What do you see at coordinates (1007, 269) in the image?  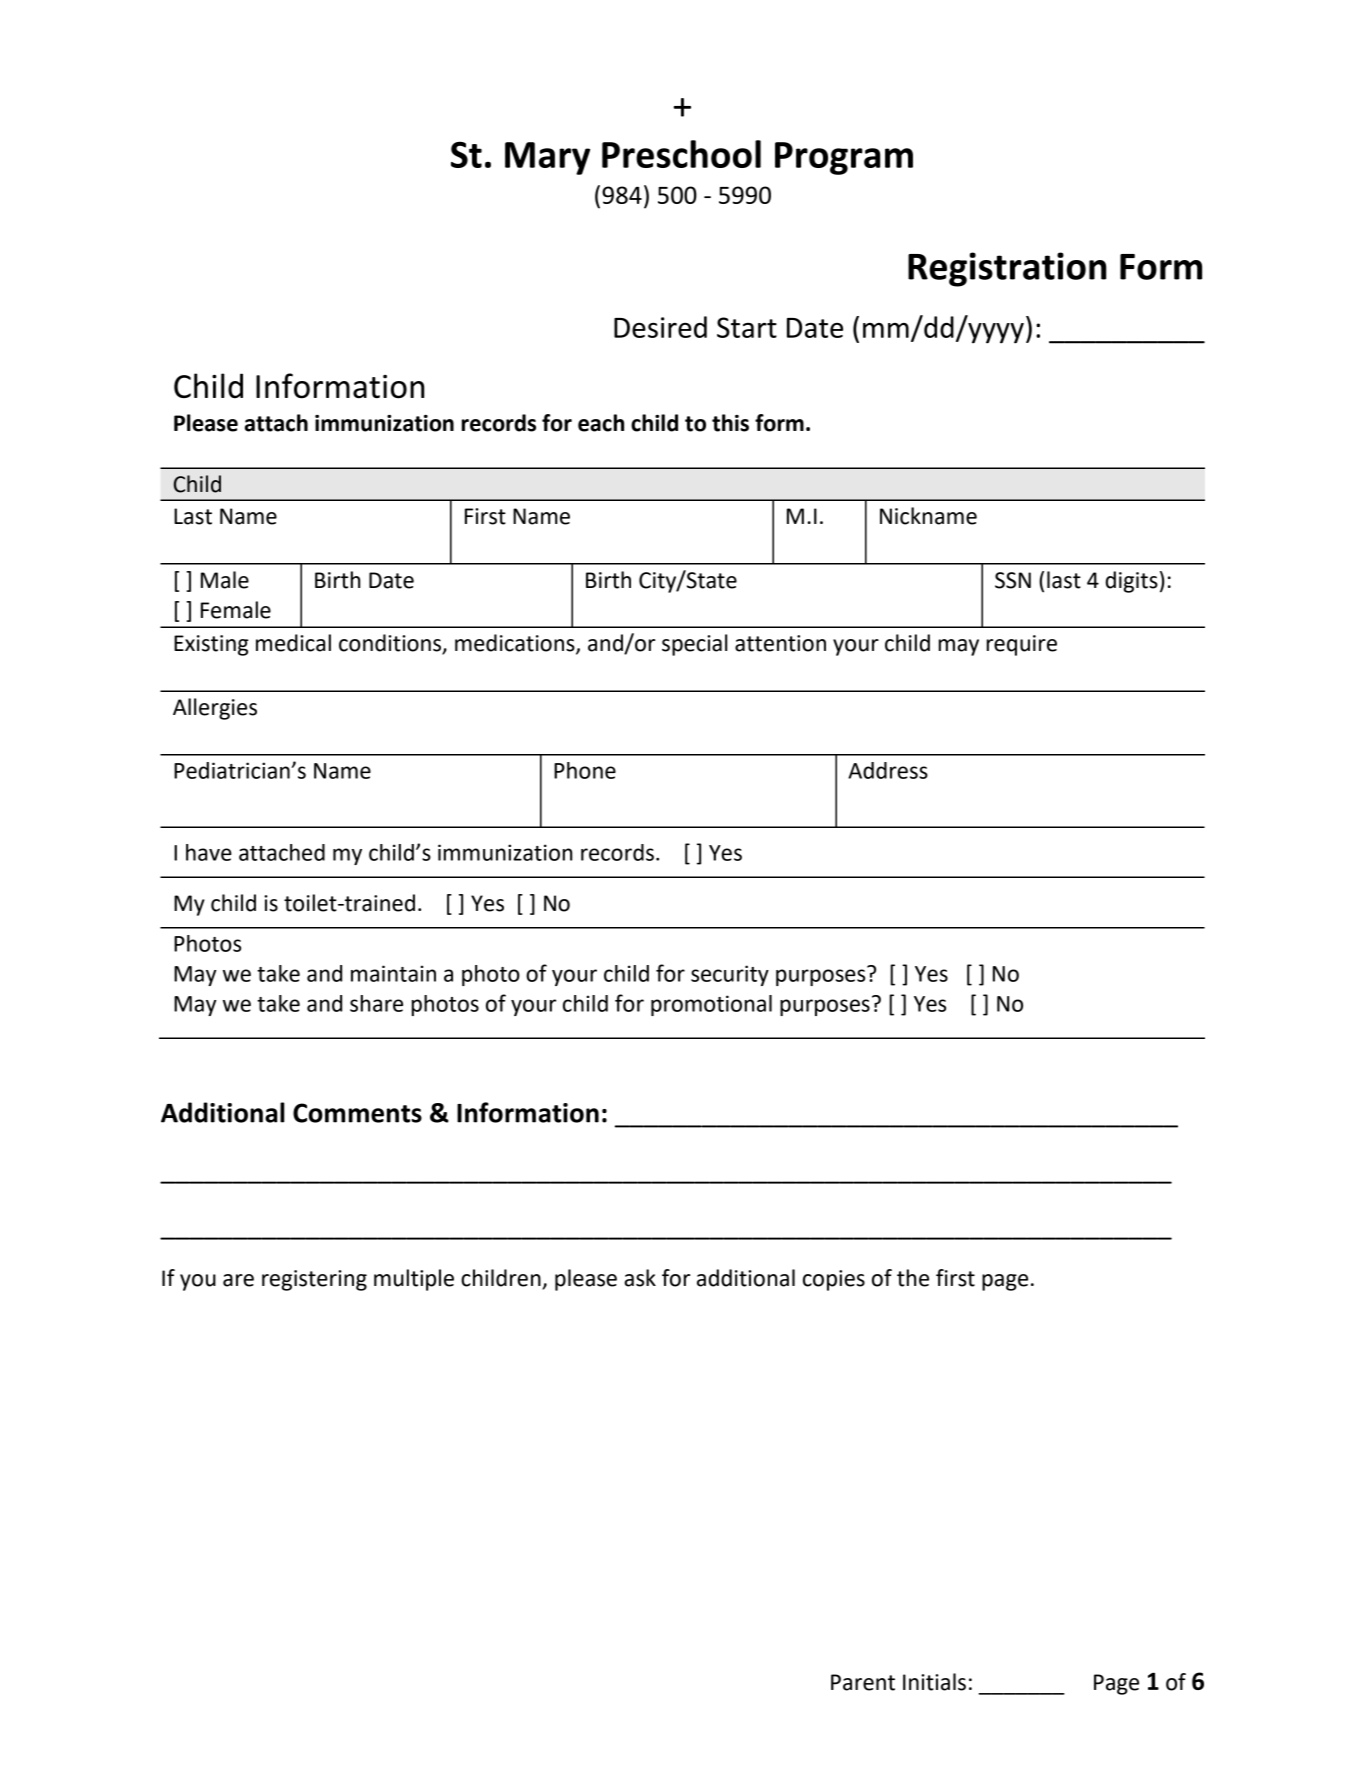 I see `Registration` at bounding box center [1007, 269].
